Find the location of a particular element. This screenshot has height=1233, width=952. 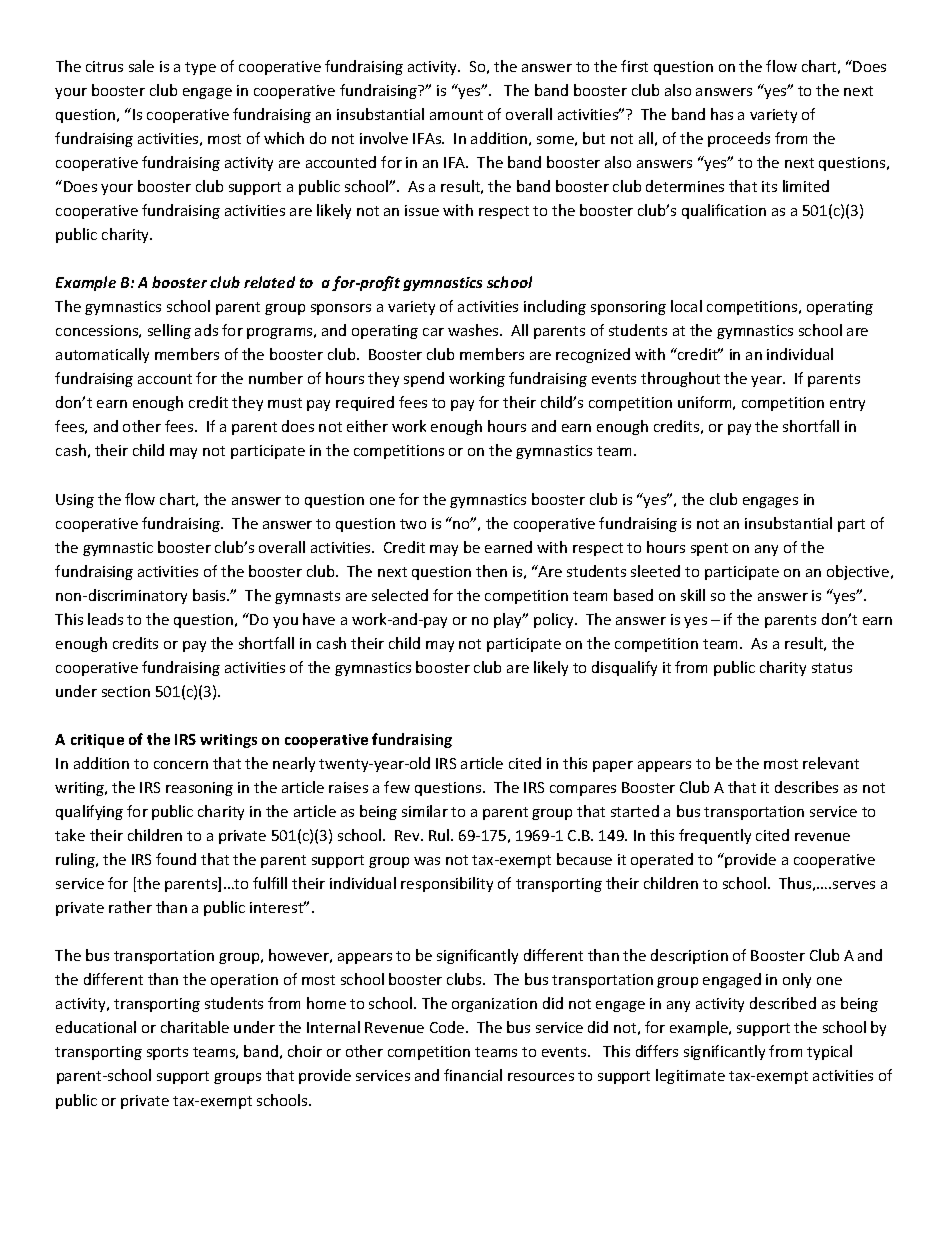

similar is located at coordinates (425, 811).
